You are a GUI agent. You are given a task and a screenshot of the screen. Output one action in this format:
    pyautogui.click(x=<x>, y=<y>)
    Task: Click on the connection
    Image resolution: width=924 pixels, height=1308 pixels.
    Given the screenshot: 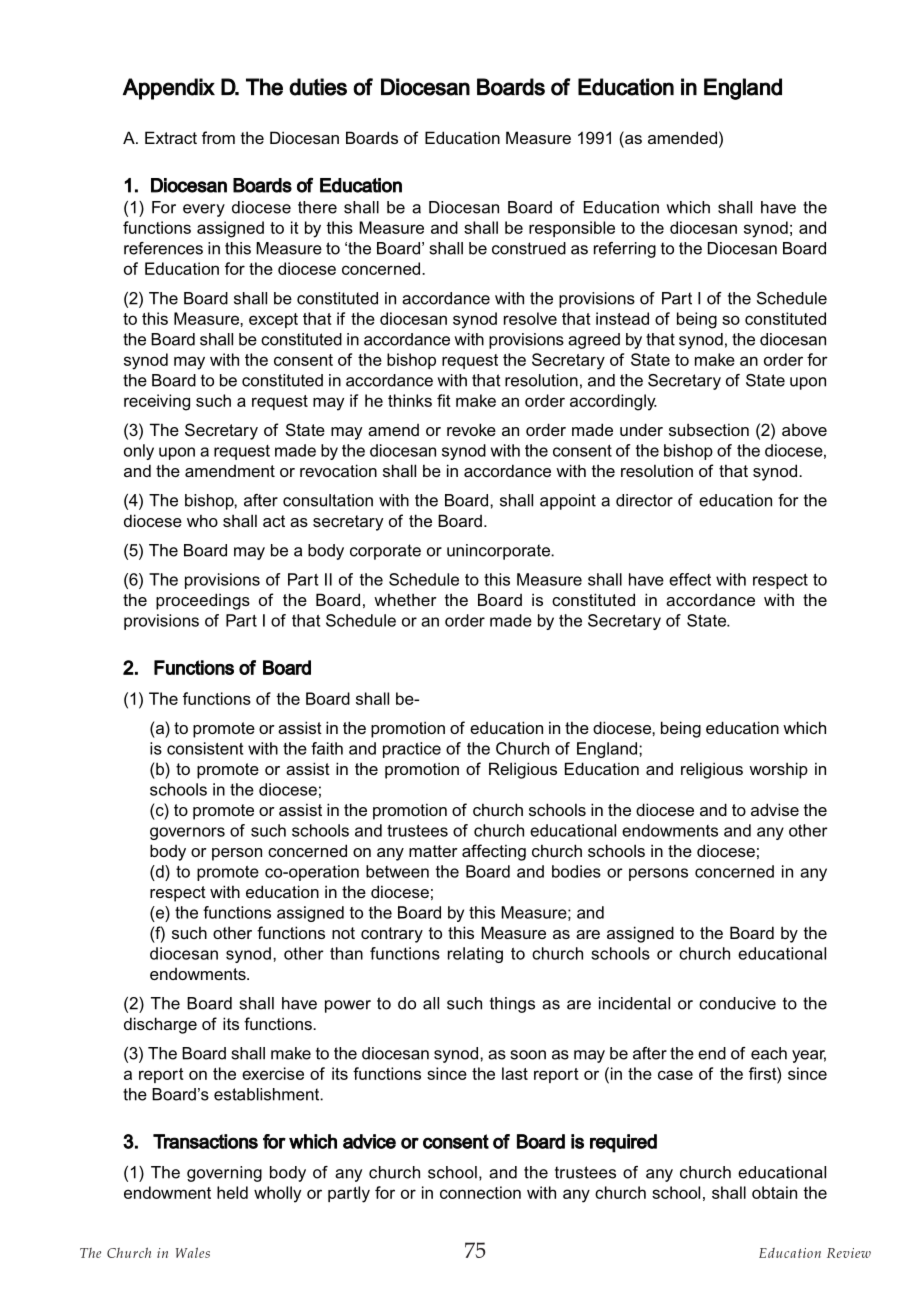 What is the action you would take?
    pyautogui.click(x=480, y=1192)
